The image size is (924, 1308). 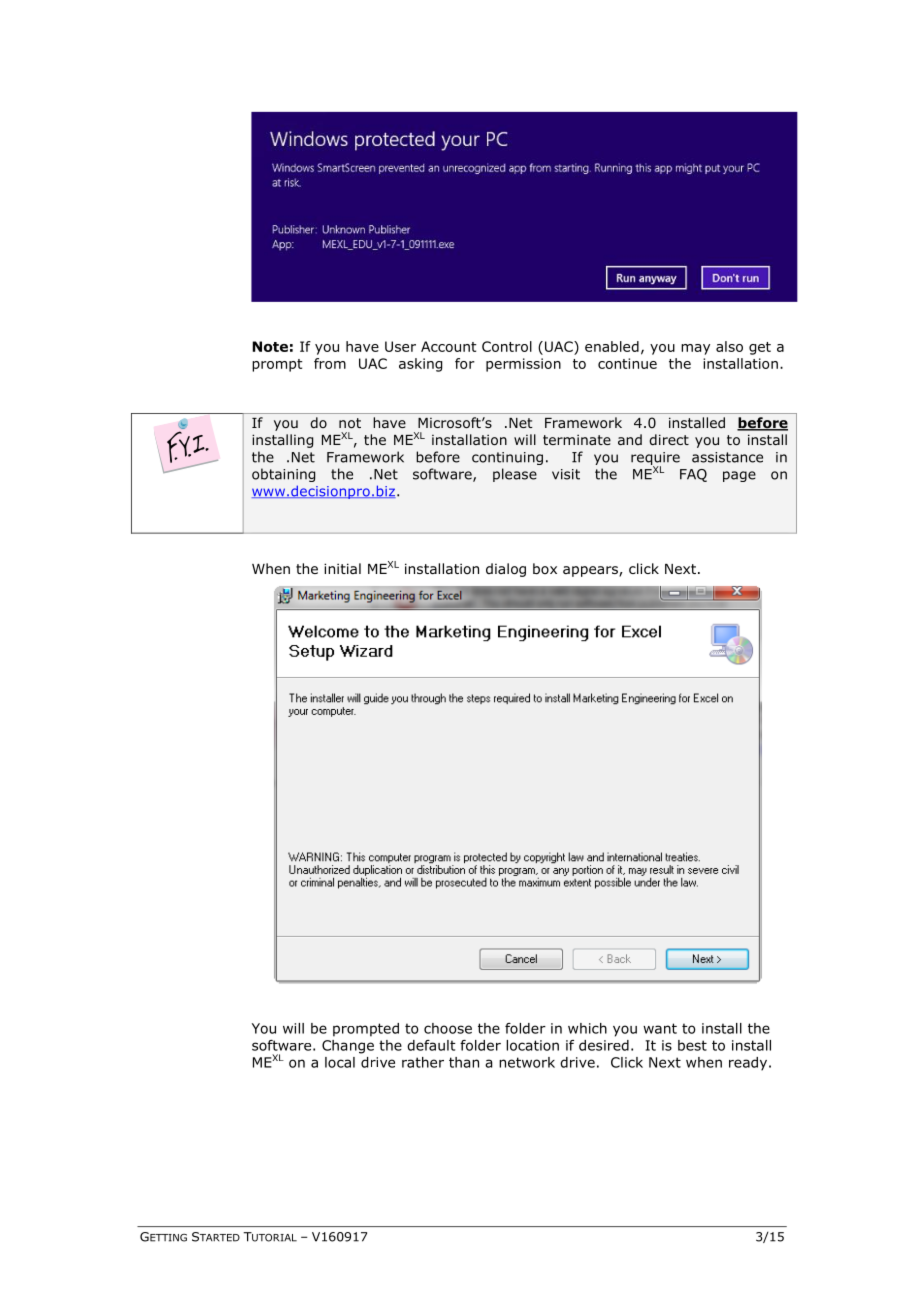 What do you see at coordinates (340, 1062) in the image?
I see `local` at bounding box center [340, 1062].
